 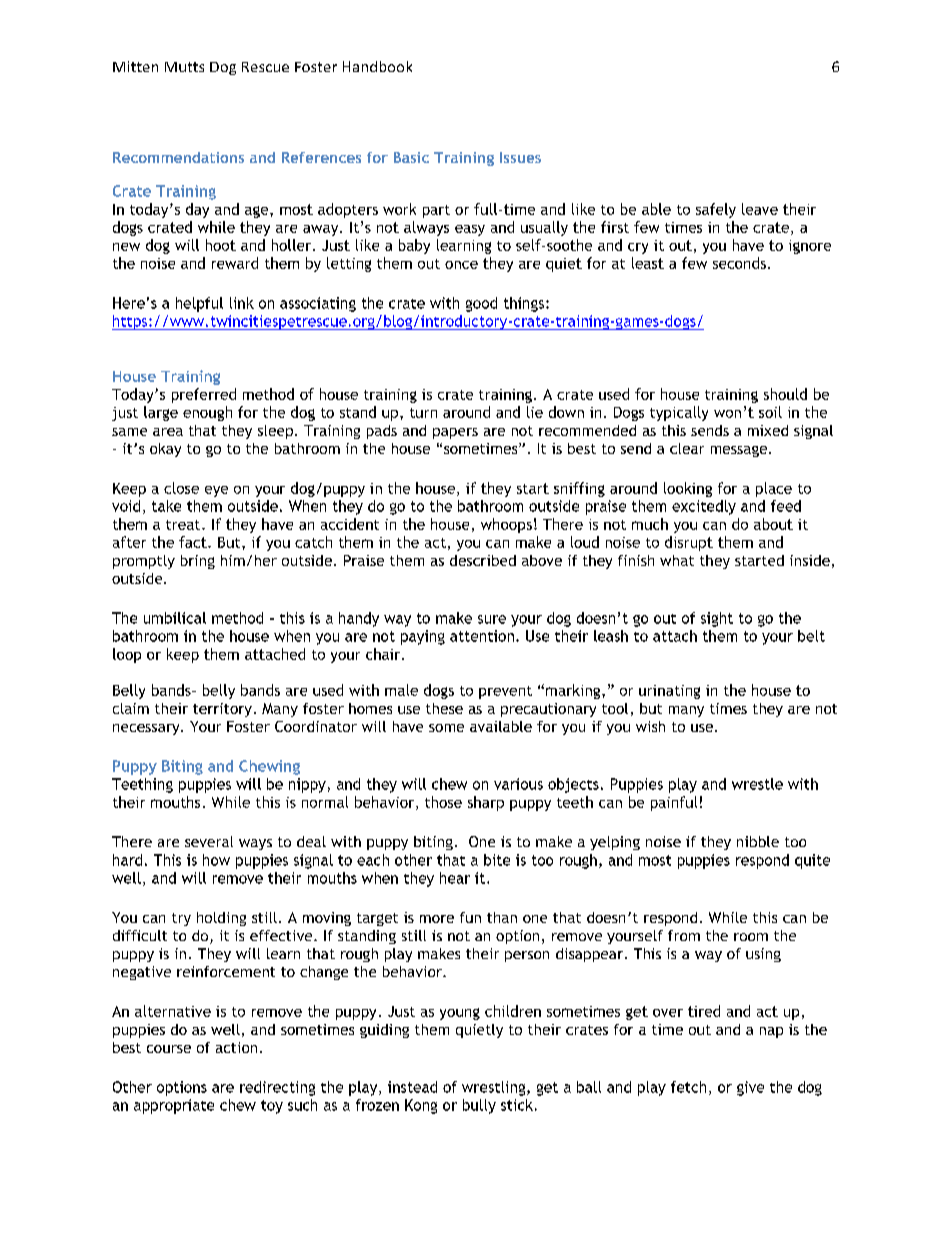 What do you see at coordinates (236, 1047) in the image?
I see `action` at bounding box center [236, 1047].
